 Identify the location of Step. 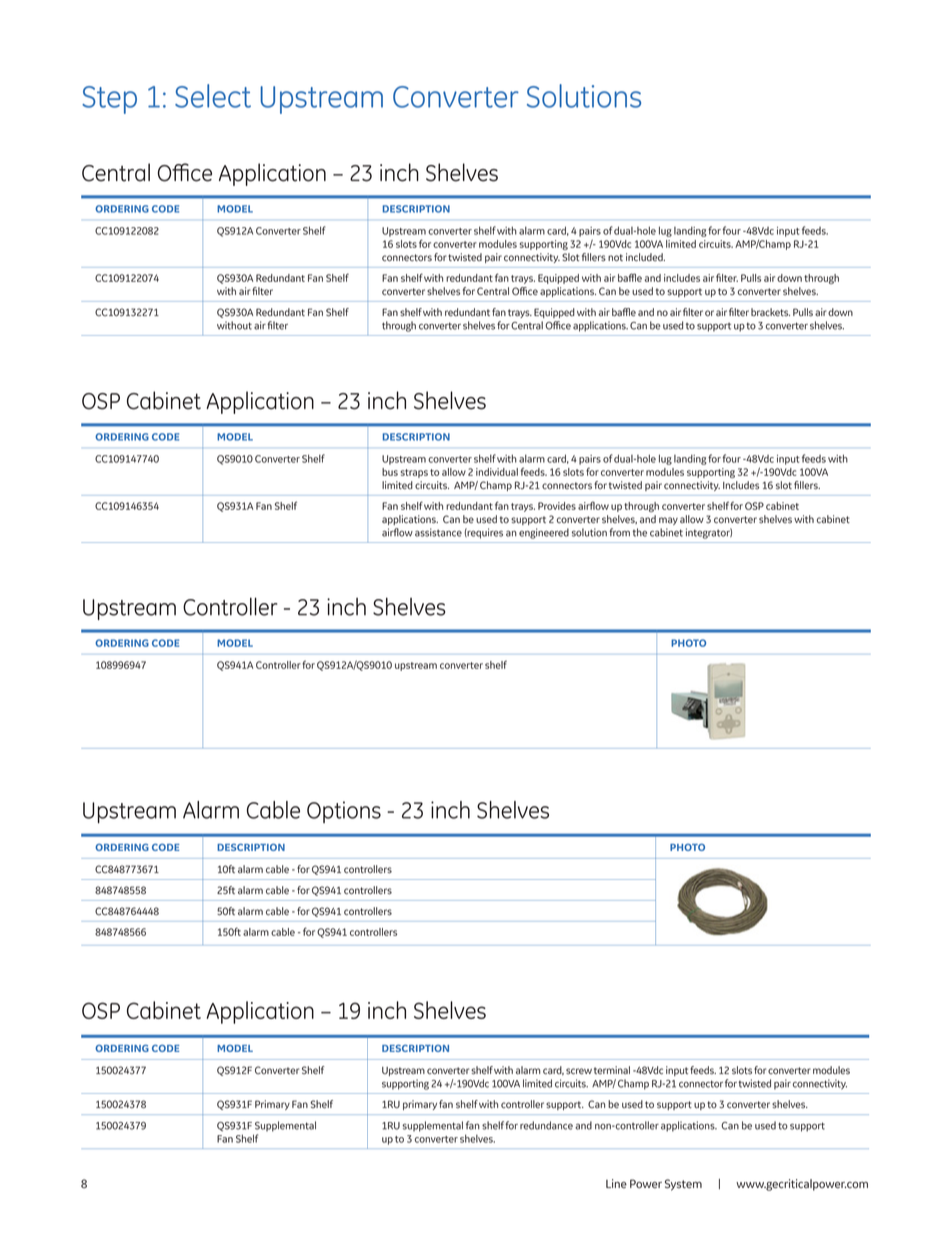
(109, 100).
